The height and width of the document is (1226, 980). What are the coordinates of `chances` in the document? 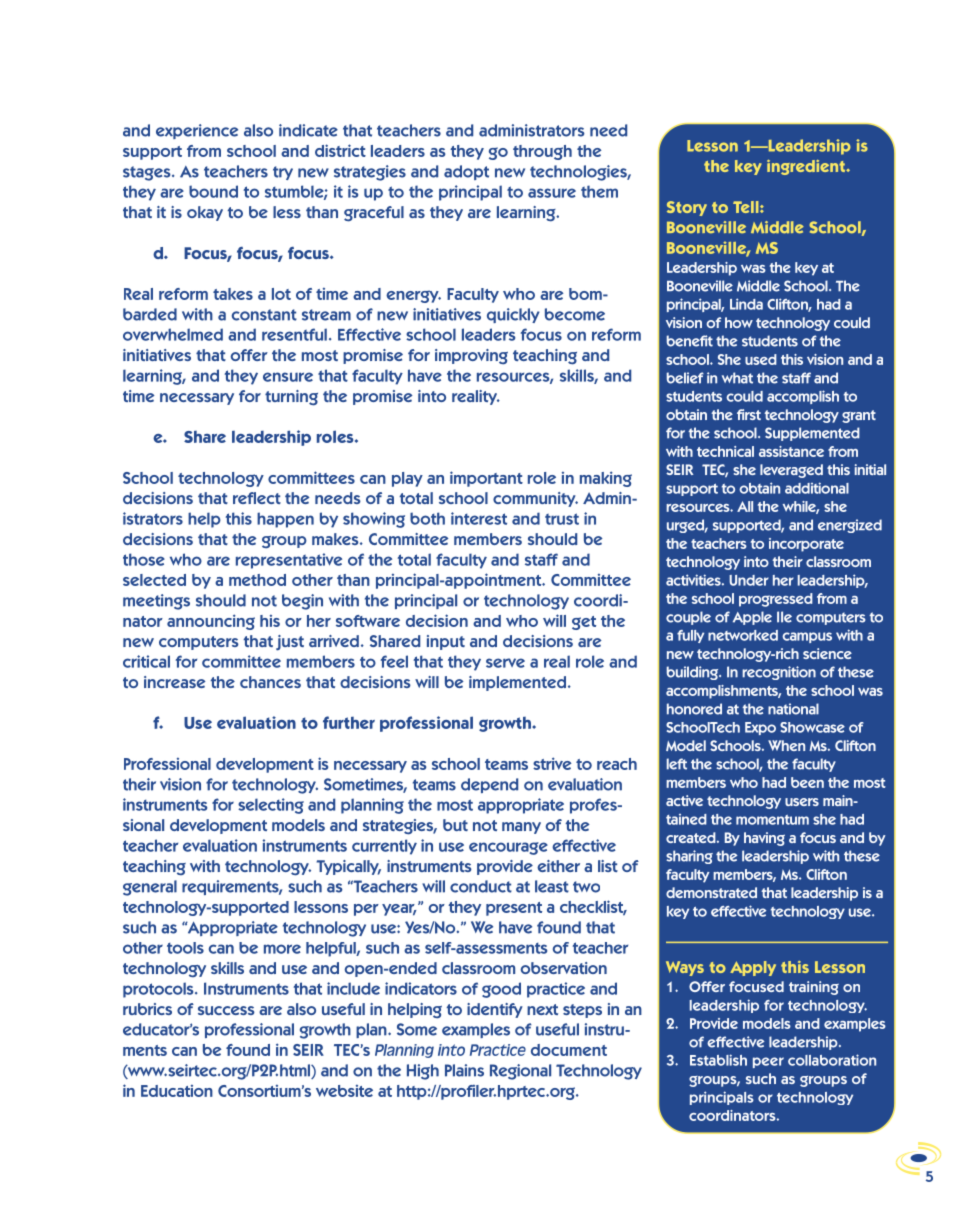 It's located at (270, 682).
